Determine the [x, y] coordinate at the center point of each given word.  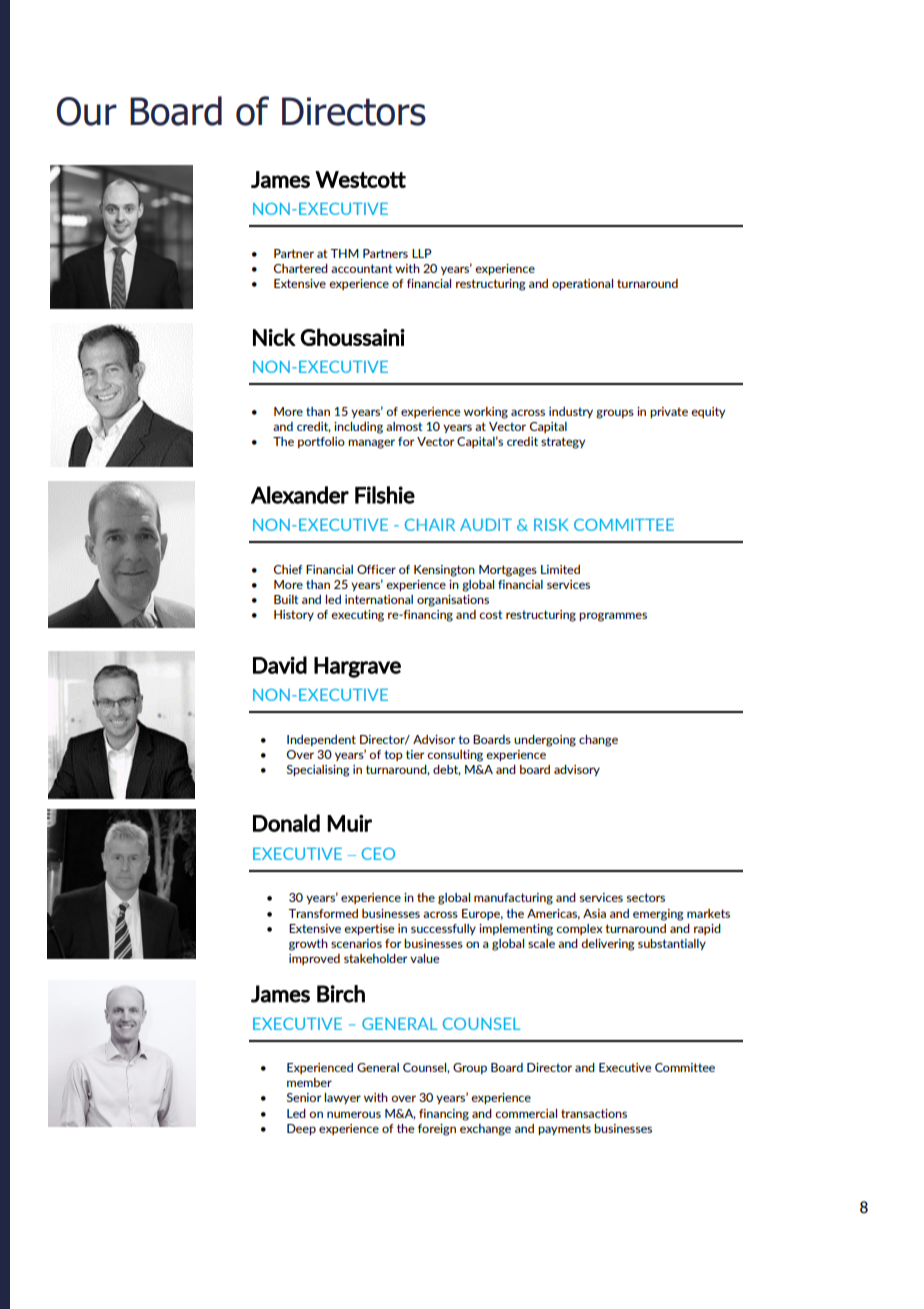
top [393, 755]
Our [87, 111]
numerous [354, 1114]
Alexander [300, 495]
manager [371, 444]
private [669, 412]
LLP [422, 253]
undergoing [545, 741]
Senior [304, 1097]
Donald [286, 823]
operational [582, 284]
